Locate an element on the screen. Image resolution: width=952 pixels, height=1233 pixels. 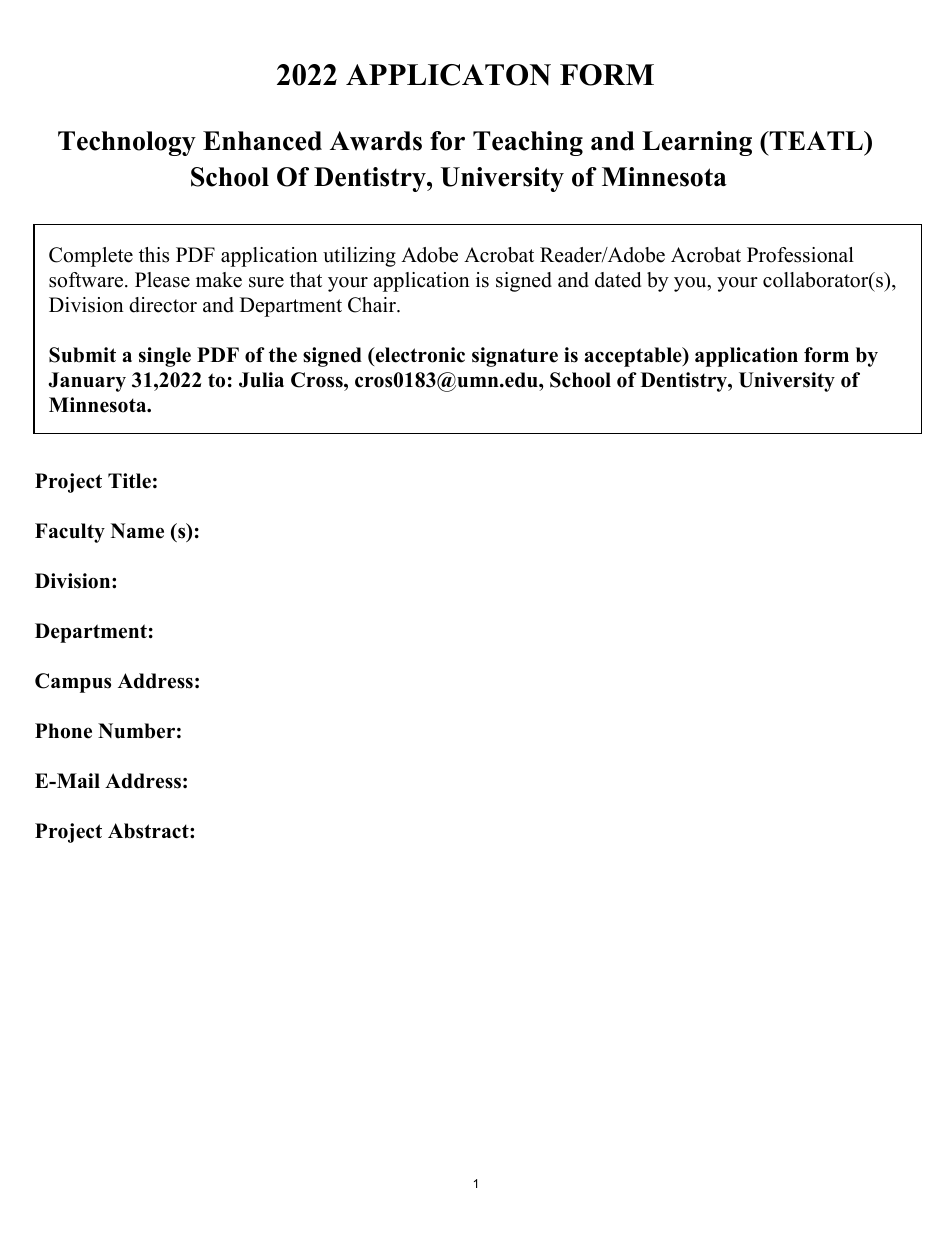
Phone is located at coordinates (63, 731).
